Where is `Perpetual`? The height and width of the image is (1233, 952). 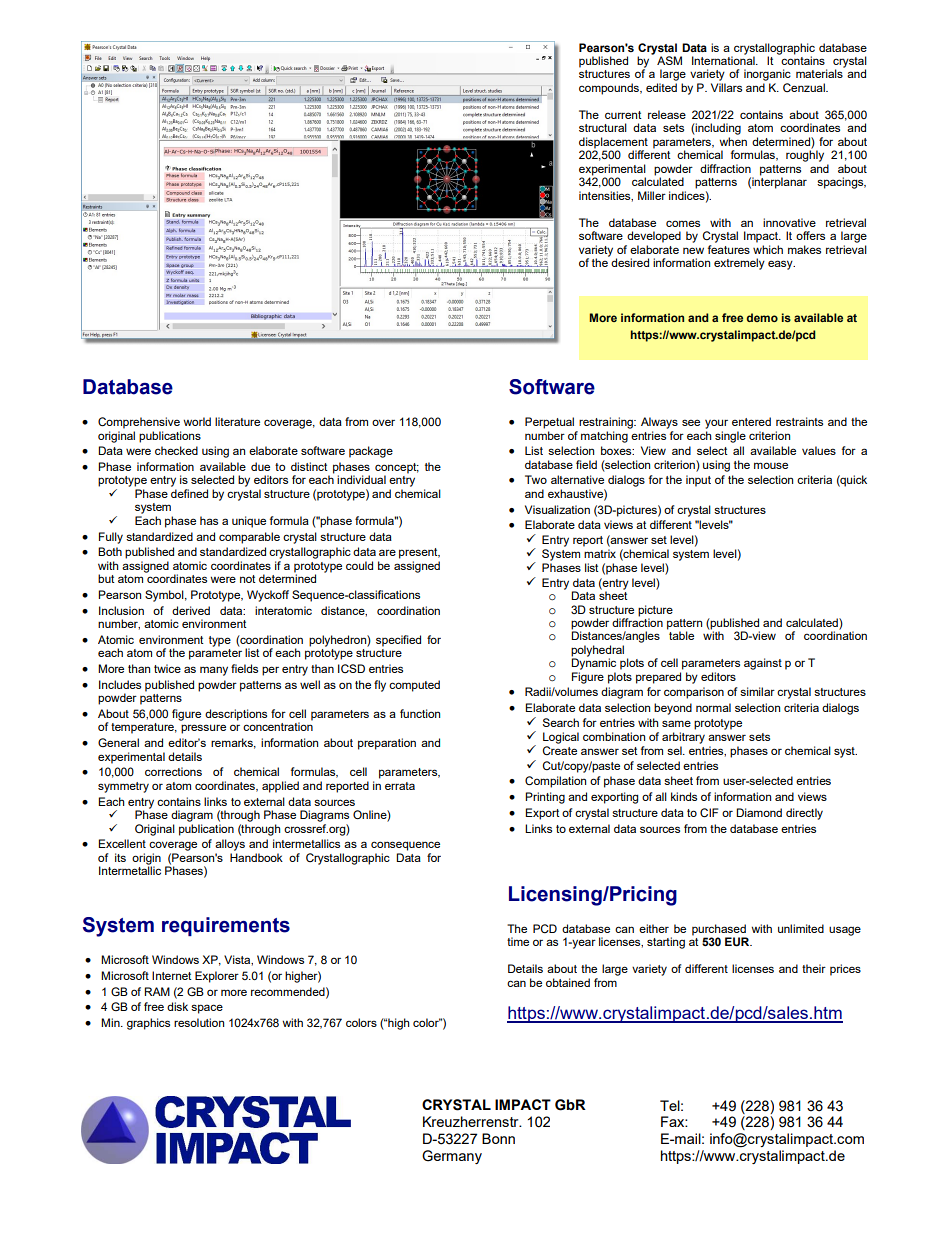
Perpetual is located at coordinates (549, 423).
